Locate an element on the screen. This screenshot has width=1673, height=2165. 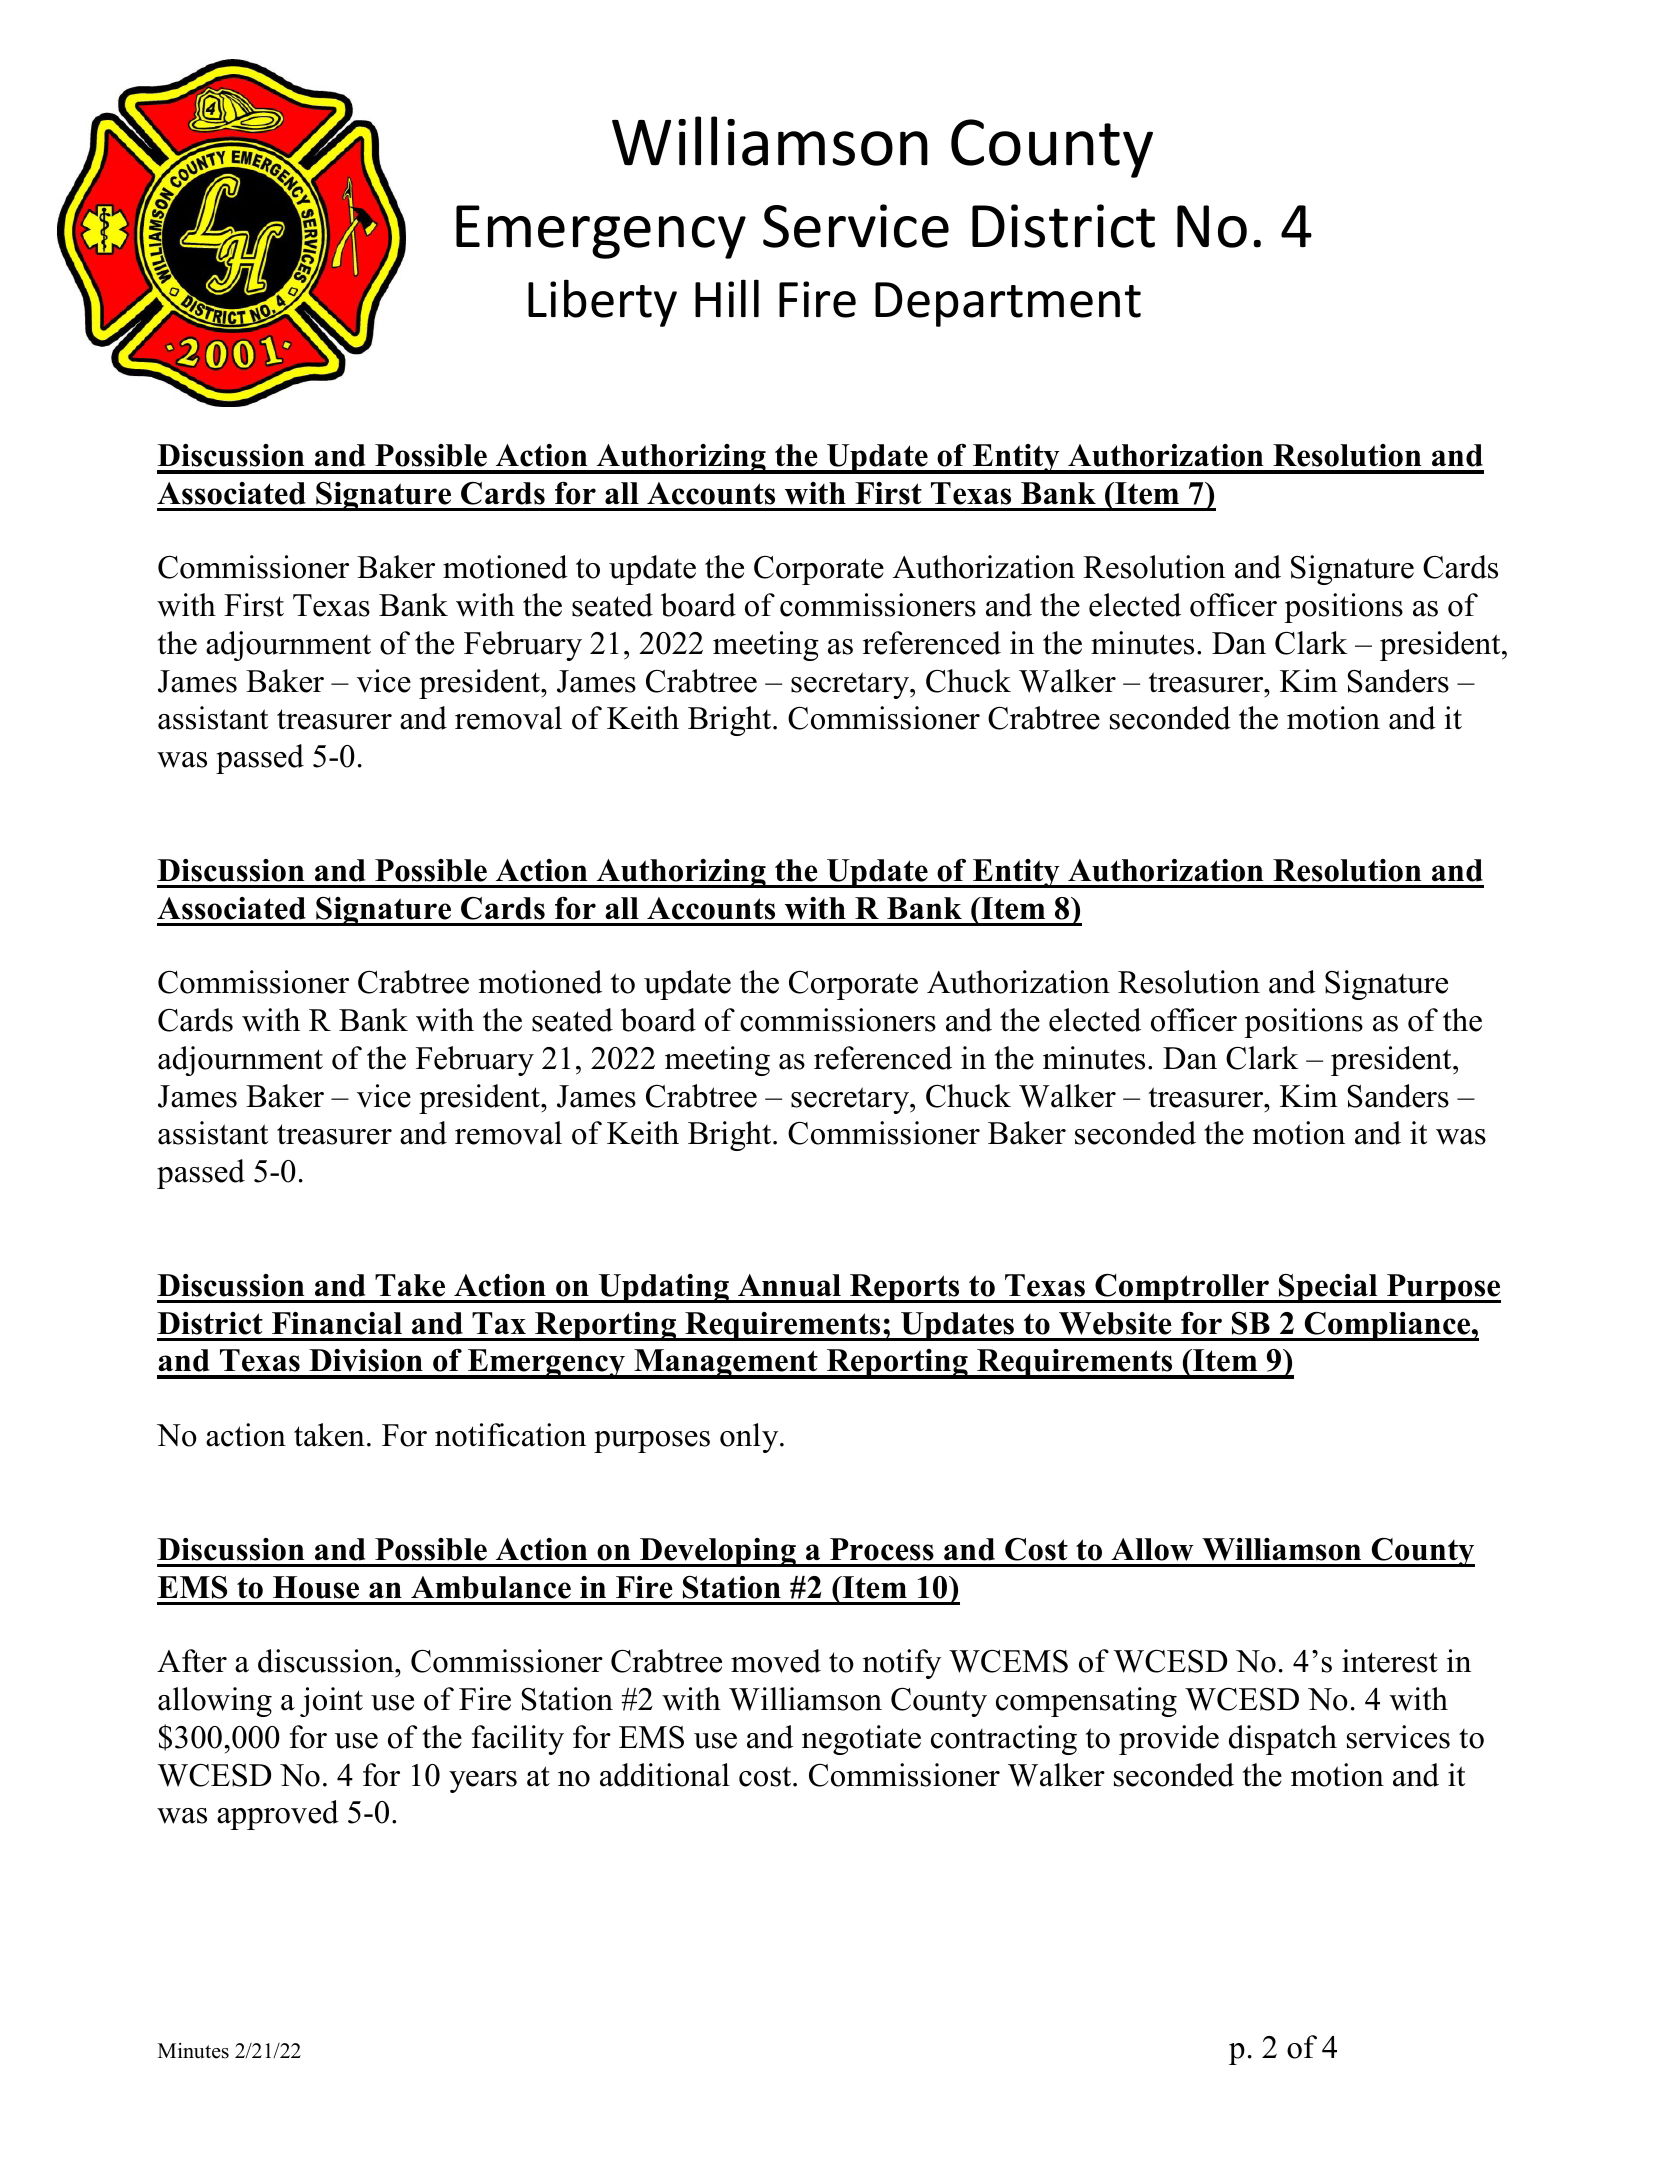
Department is located at coordinates (1008, 304).
